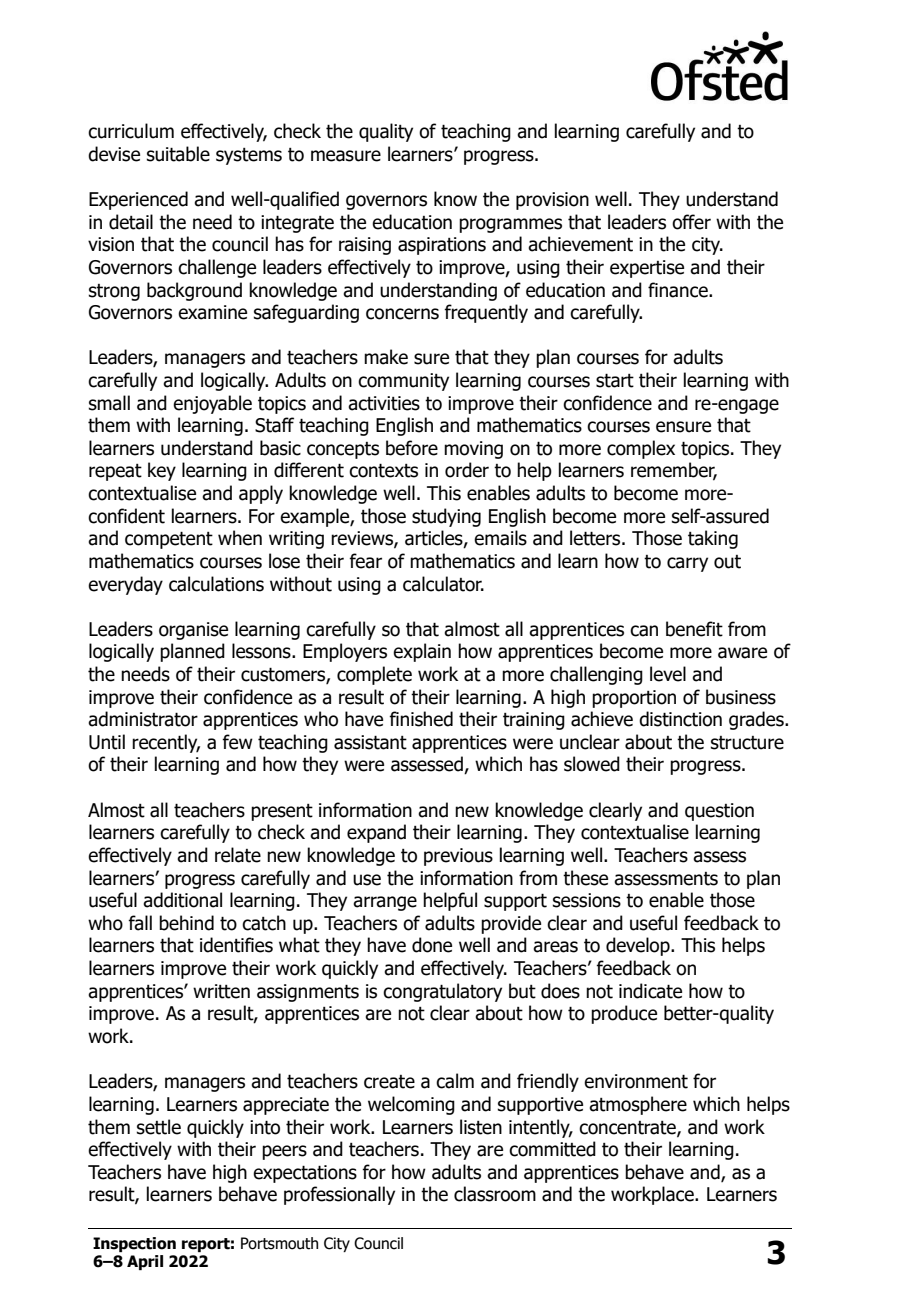 This screenshot has width=924, height=1310. What do you see at coordinates (719, 812) in the screenshot?
I see `question` at bounding box center [719, 812].
